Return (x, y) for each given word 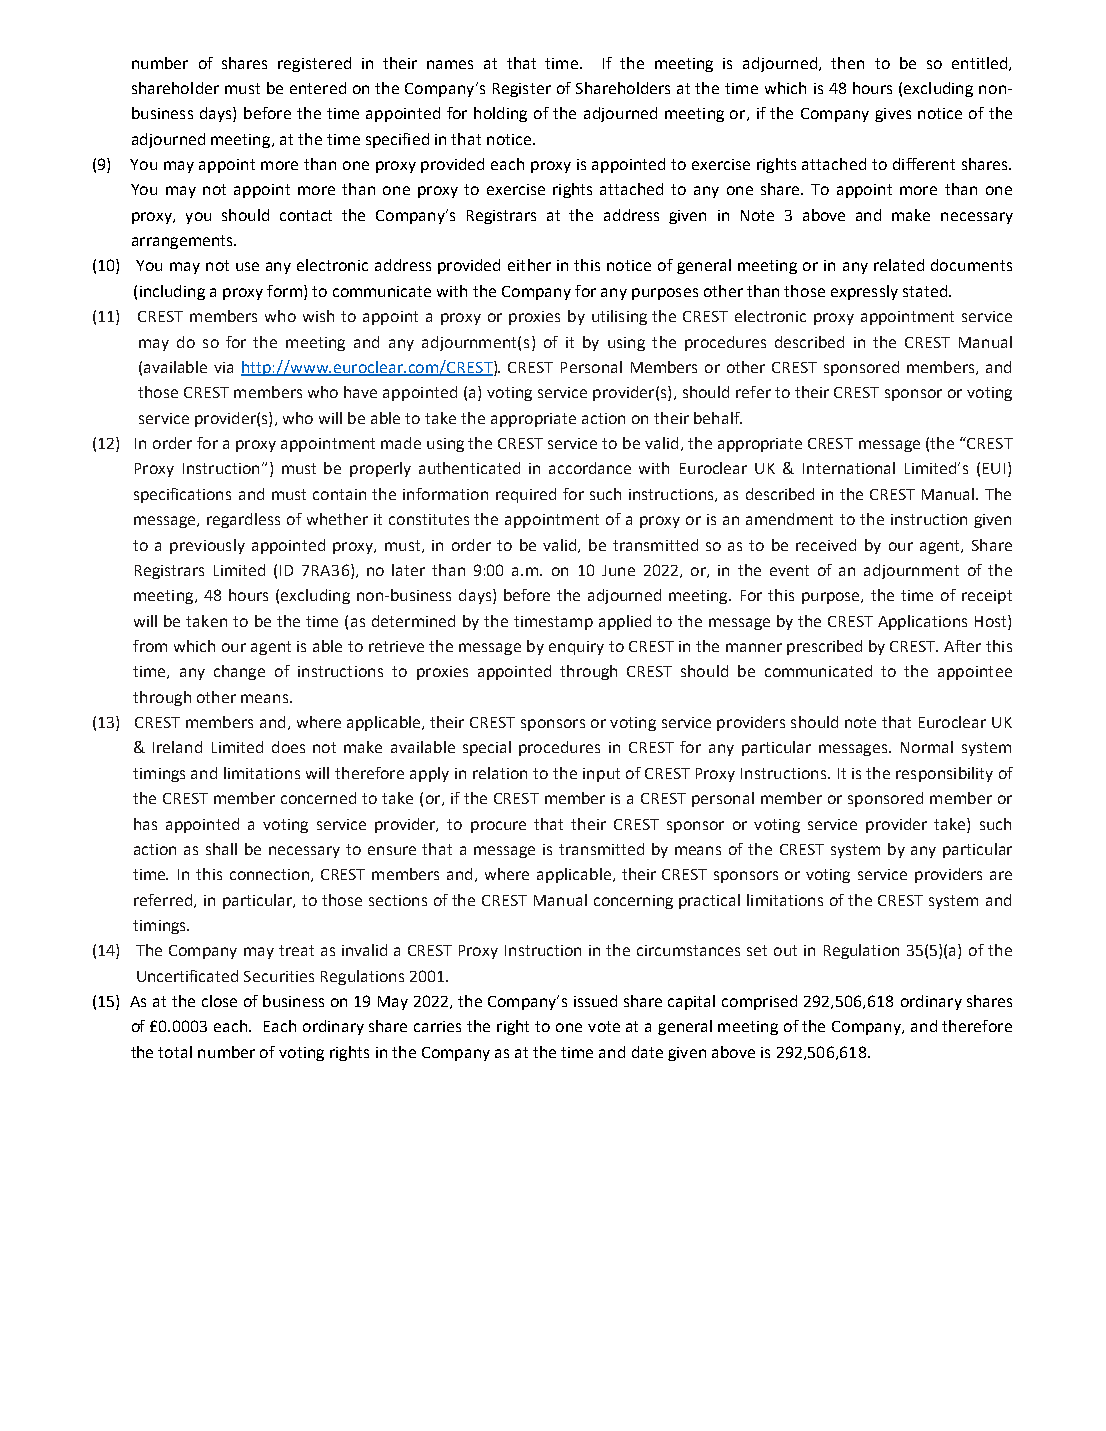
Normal (927, 747)
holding (500, 114)
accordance (590, 468)
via (223, 367)
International (849, 468)
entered (318, 88)
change (239, 672)
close (219, 1001)
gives (893, 115)
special (487, 748)
